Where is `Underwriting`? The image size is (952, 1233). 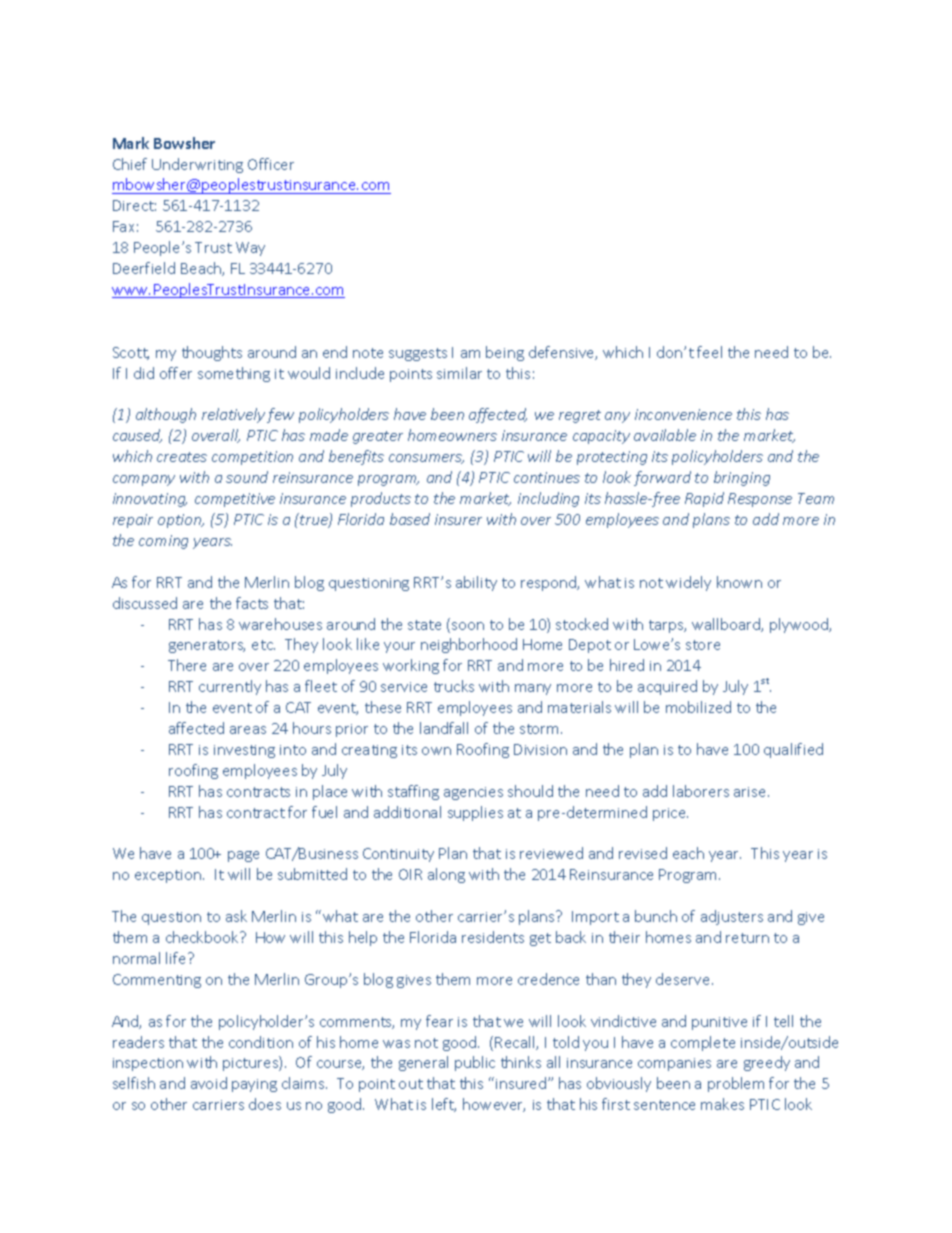
Underwriting is located at coordinates (197, 165).
